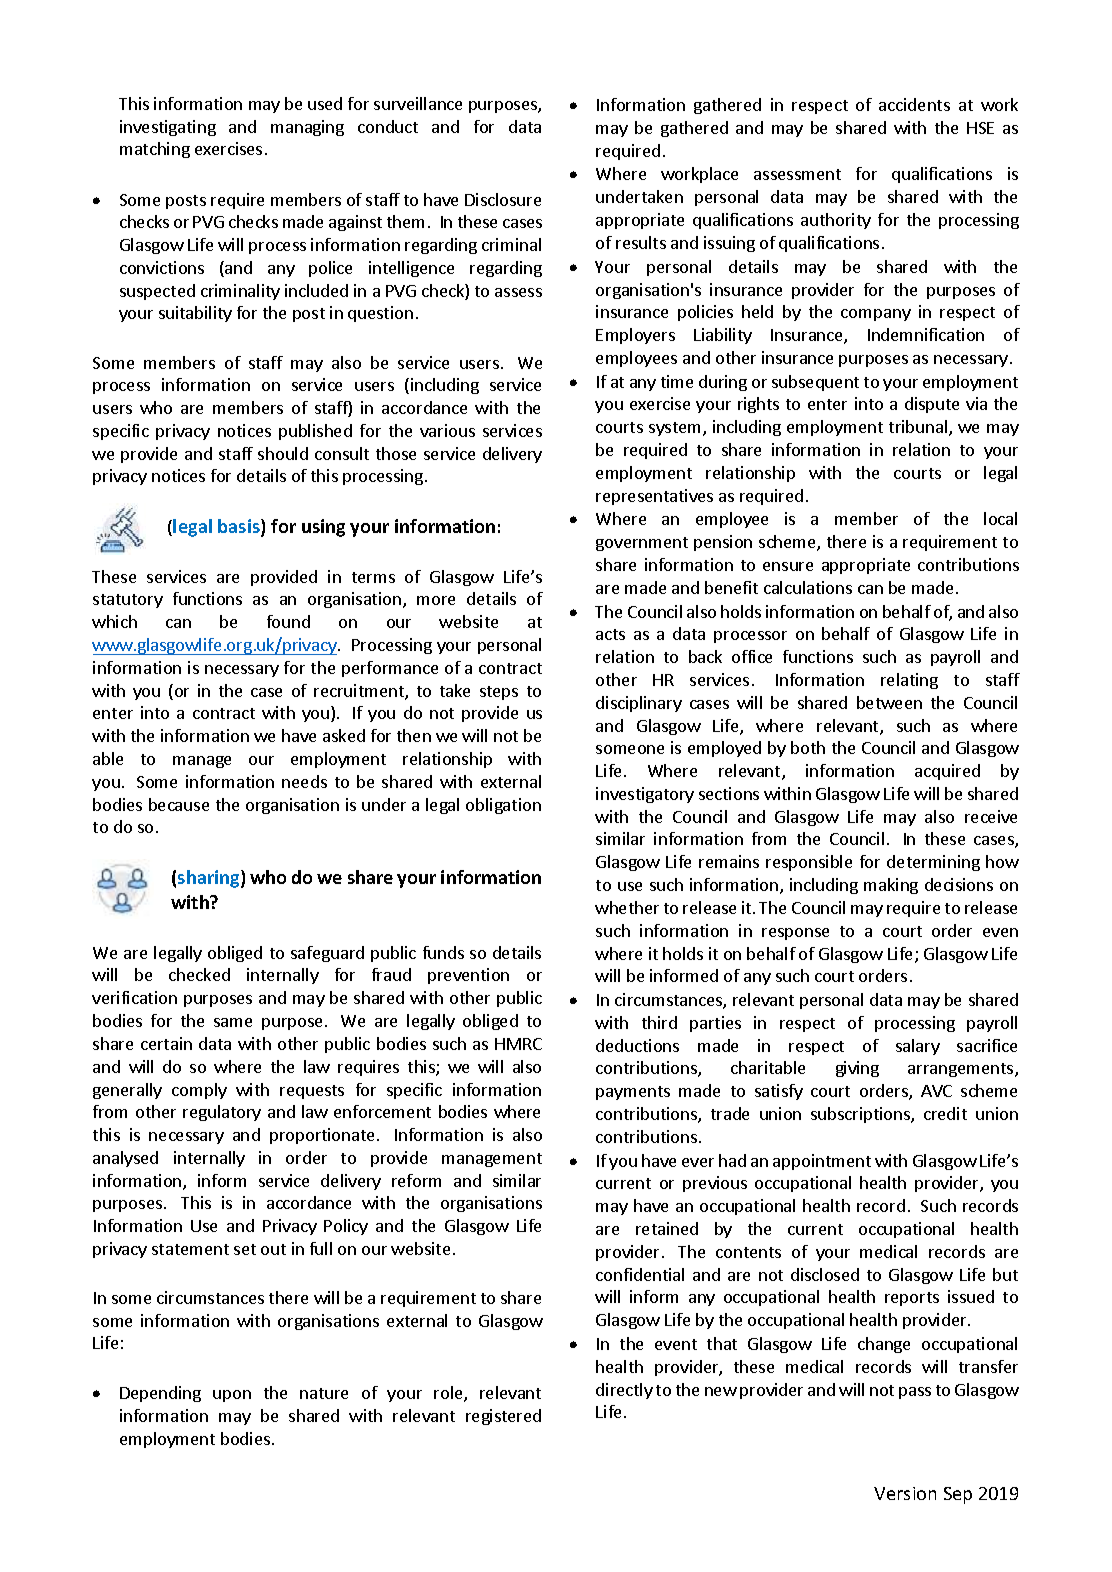  Describe the element at coordinates (168, 128) in the document. I see `investigating` at that location.
